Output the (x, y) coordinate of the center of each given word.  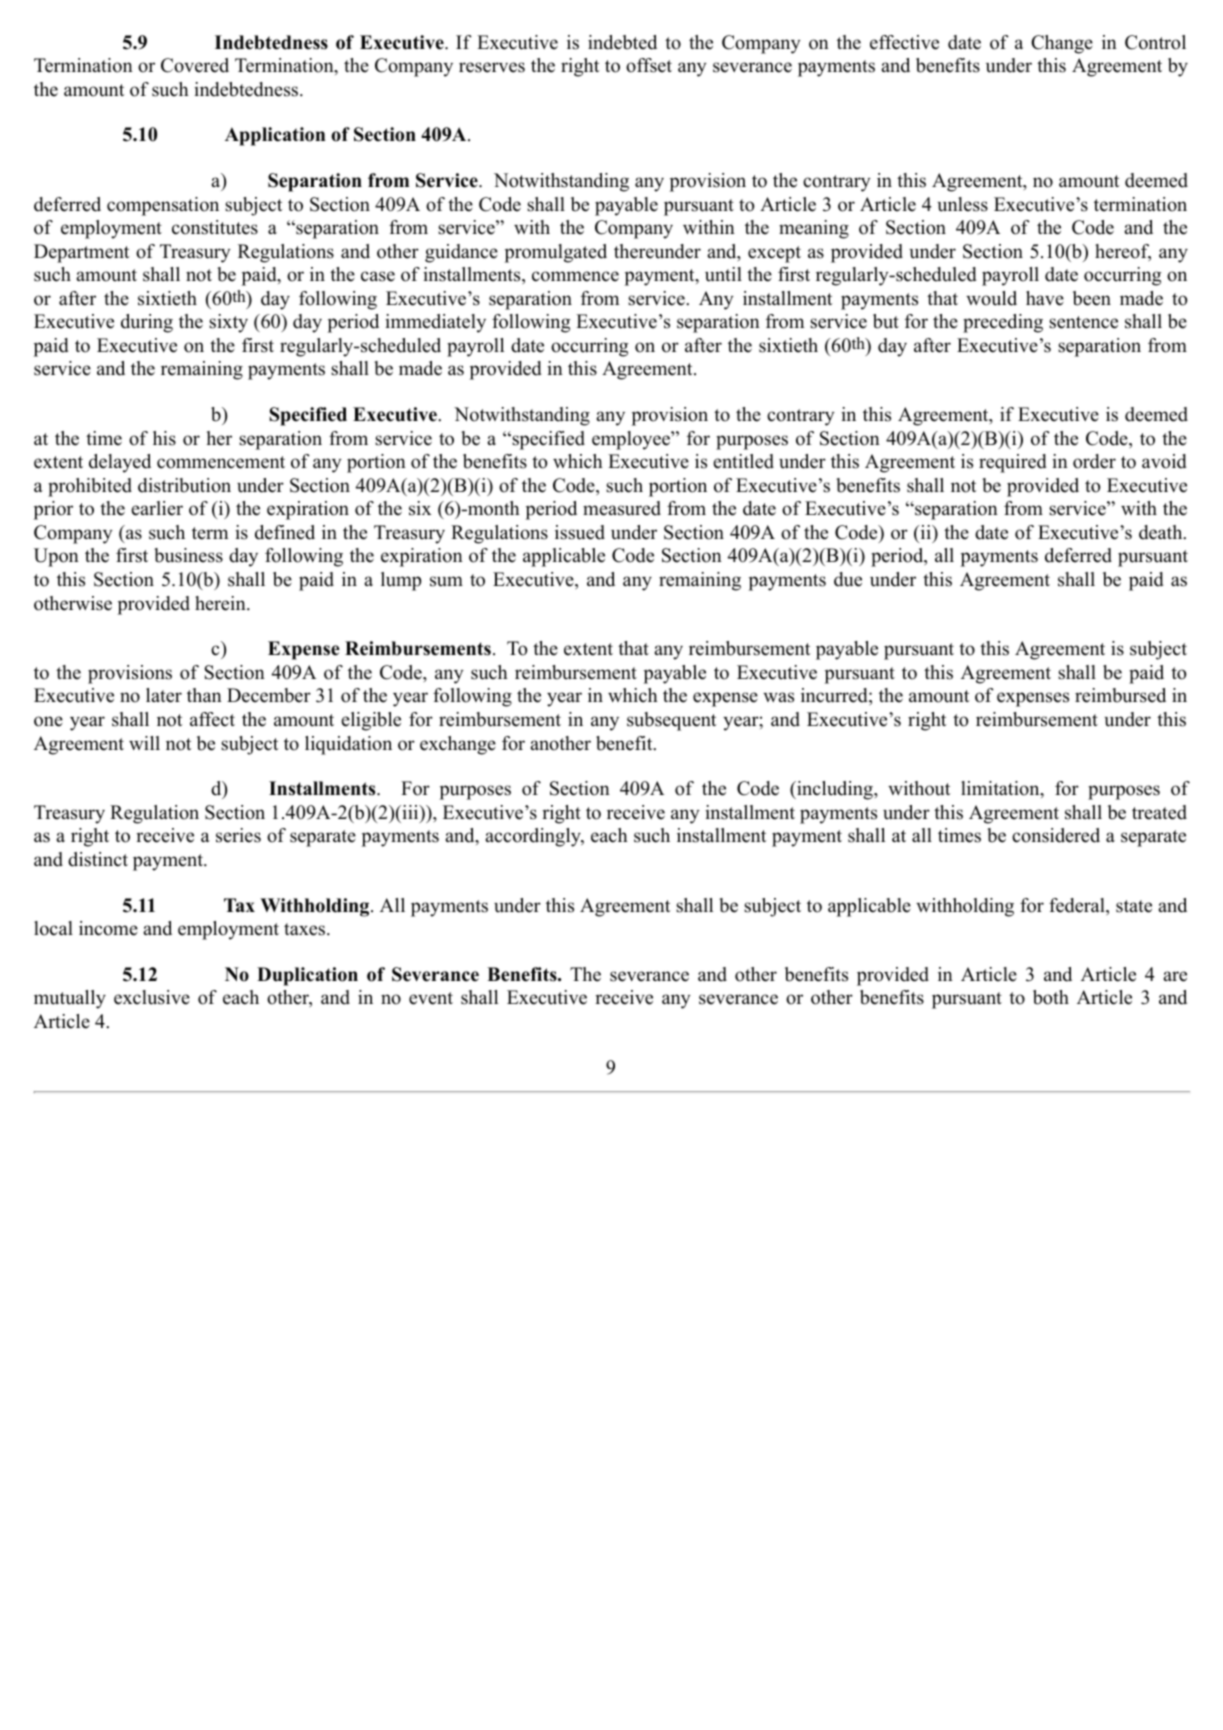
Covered (195, 65)
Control (1155, 42)
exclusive (152, 997)
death (1162, 532)
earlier (157, 508)
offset (649, 65)
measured (622, 508)
